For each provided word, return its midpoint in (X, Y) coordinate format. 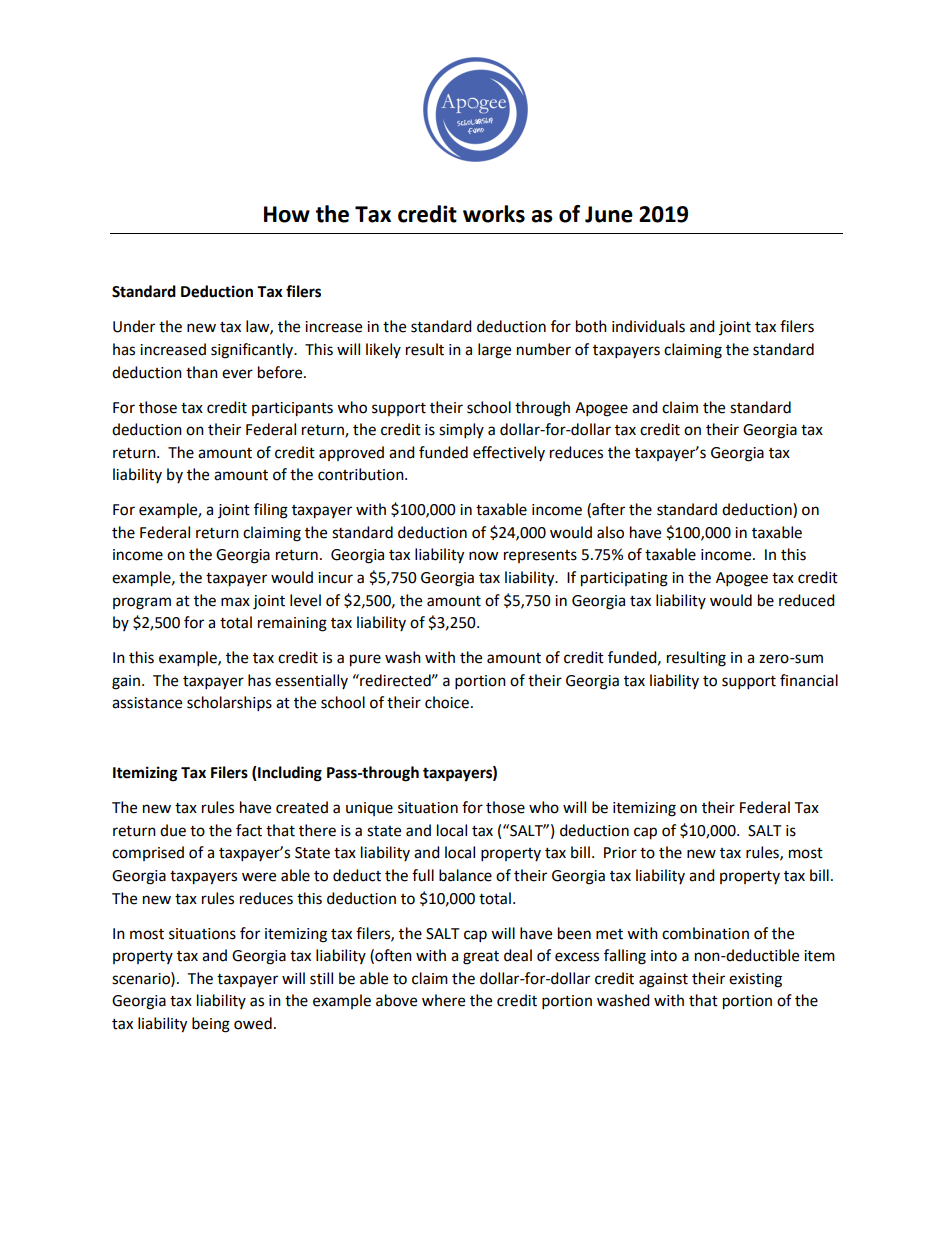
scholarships (229, 704)
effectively (509, 453)
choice (447, 702)
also (610, 532)
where (443, 1000)
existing (755, 980)
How (287, 214)
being (211, 1025)
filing (271, 511)
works (494, 214)
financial (809, 680)
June (609, 214)
